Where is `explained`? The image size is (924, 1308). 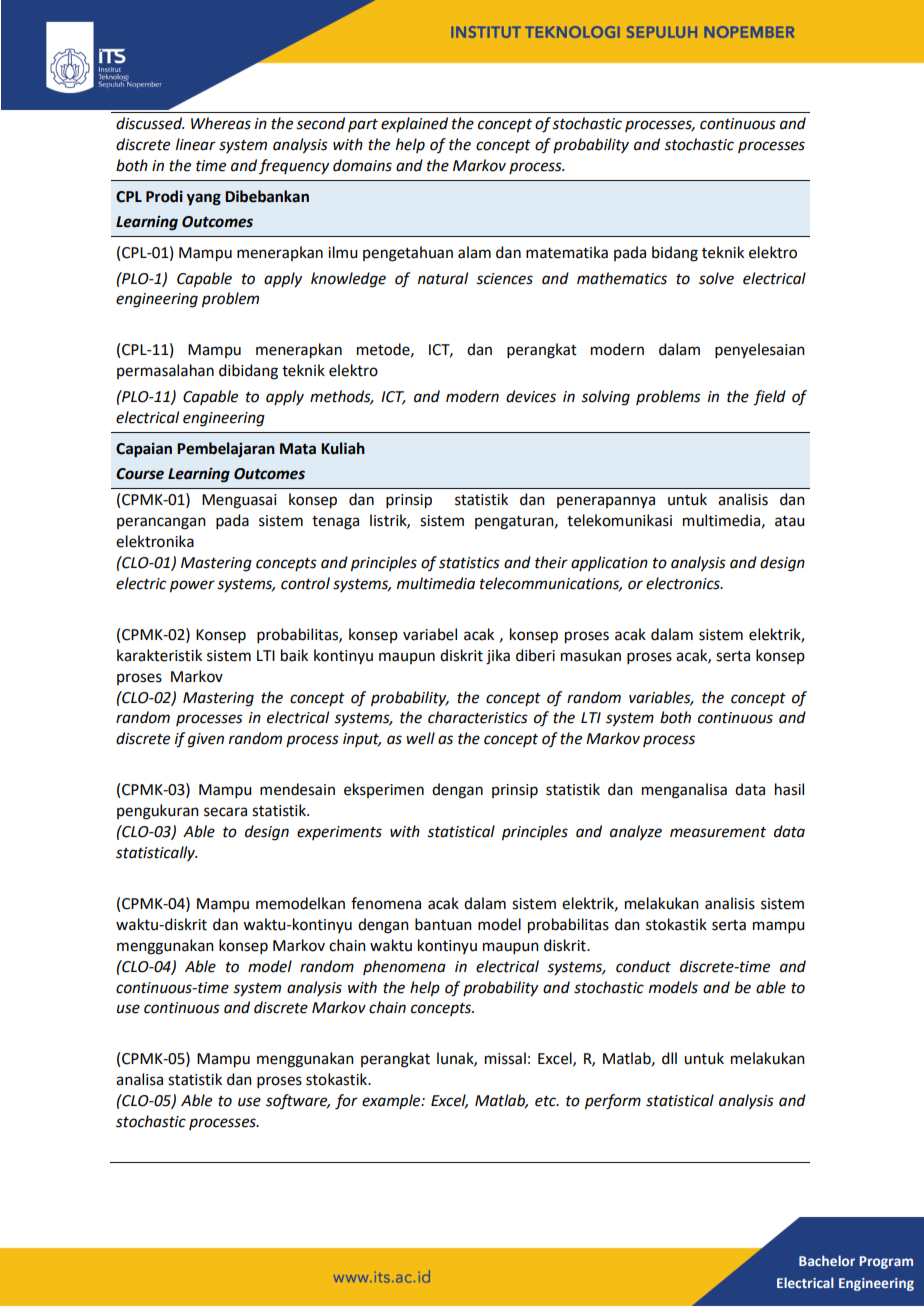 explained is located at coordinates (414, 124).
